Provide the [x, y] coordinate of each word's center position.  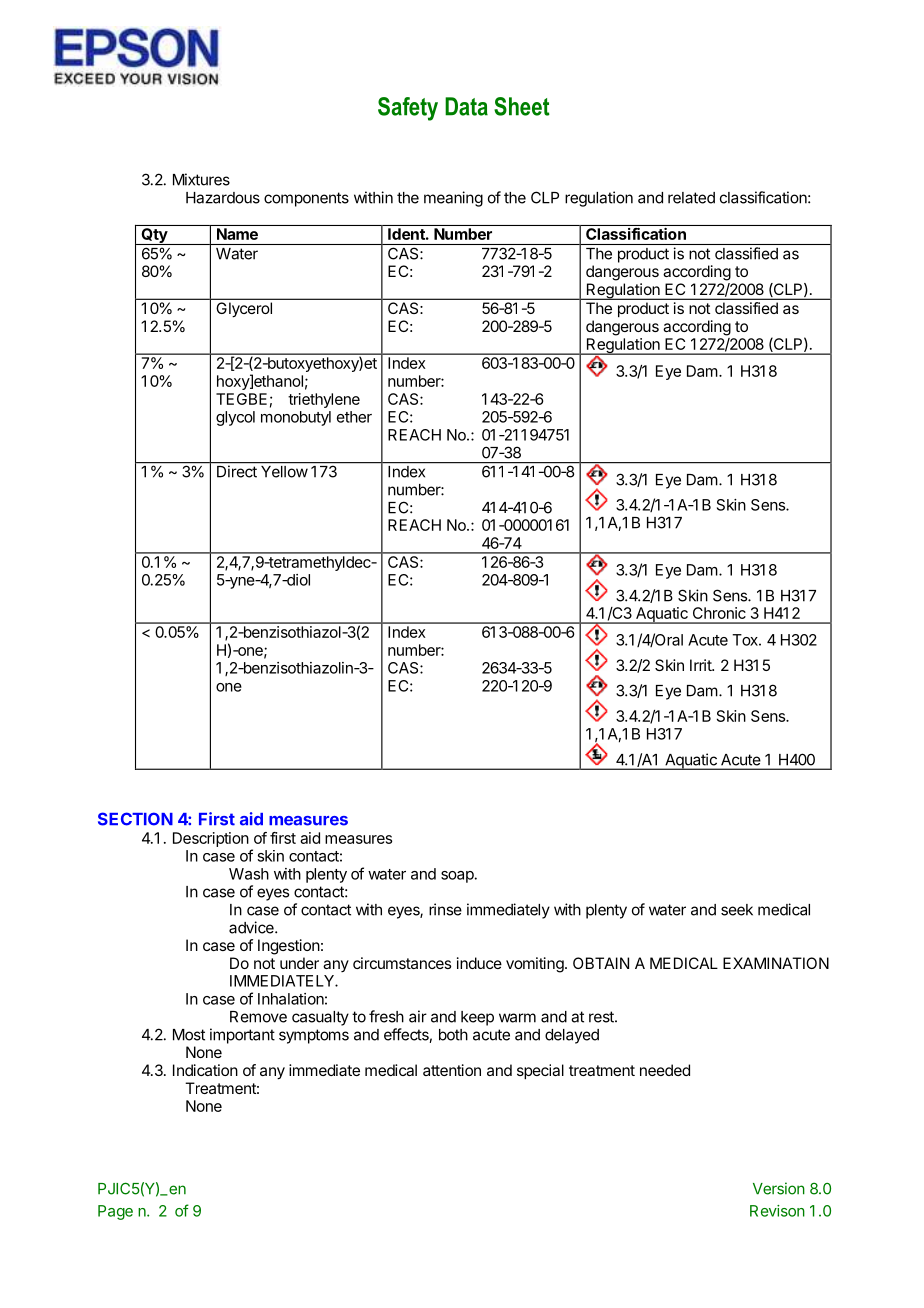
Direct [237, 471]
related [691, 198]
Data [466, 106]
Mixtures [201, 179]
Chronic [719, 613]
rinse [445, 909]
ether [354, 417]
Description [211, 839]
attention [452, 1070]
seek [737, 910]
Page [115, 1212]
